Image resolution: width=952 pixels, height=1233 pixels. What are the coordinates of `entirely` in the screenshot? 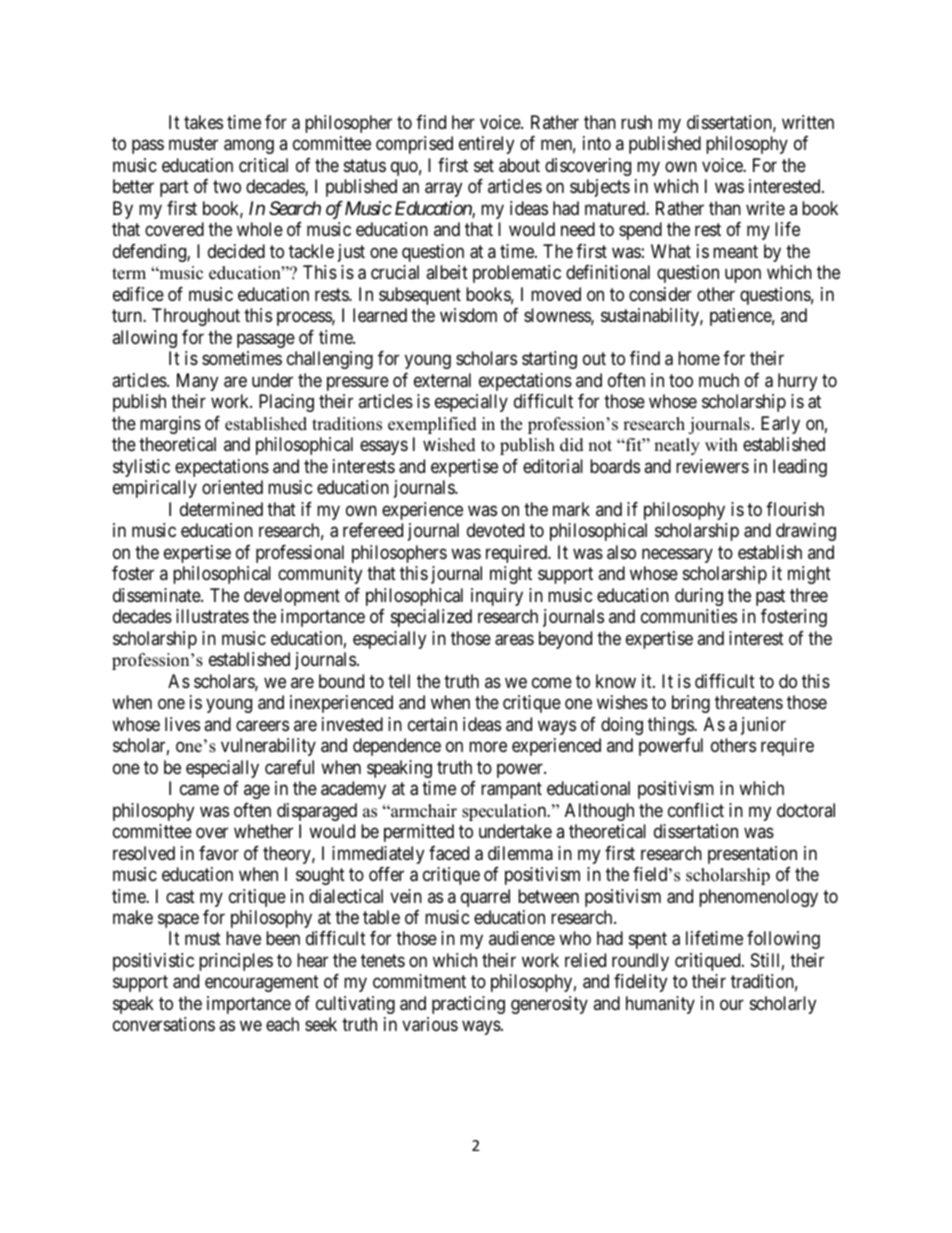 It's located at (486, 145).
